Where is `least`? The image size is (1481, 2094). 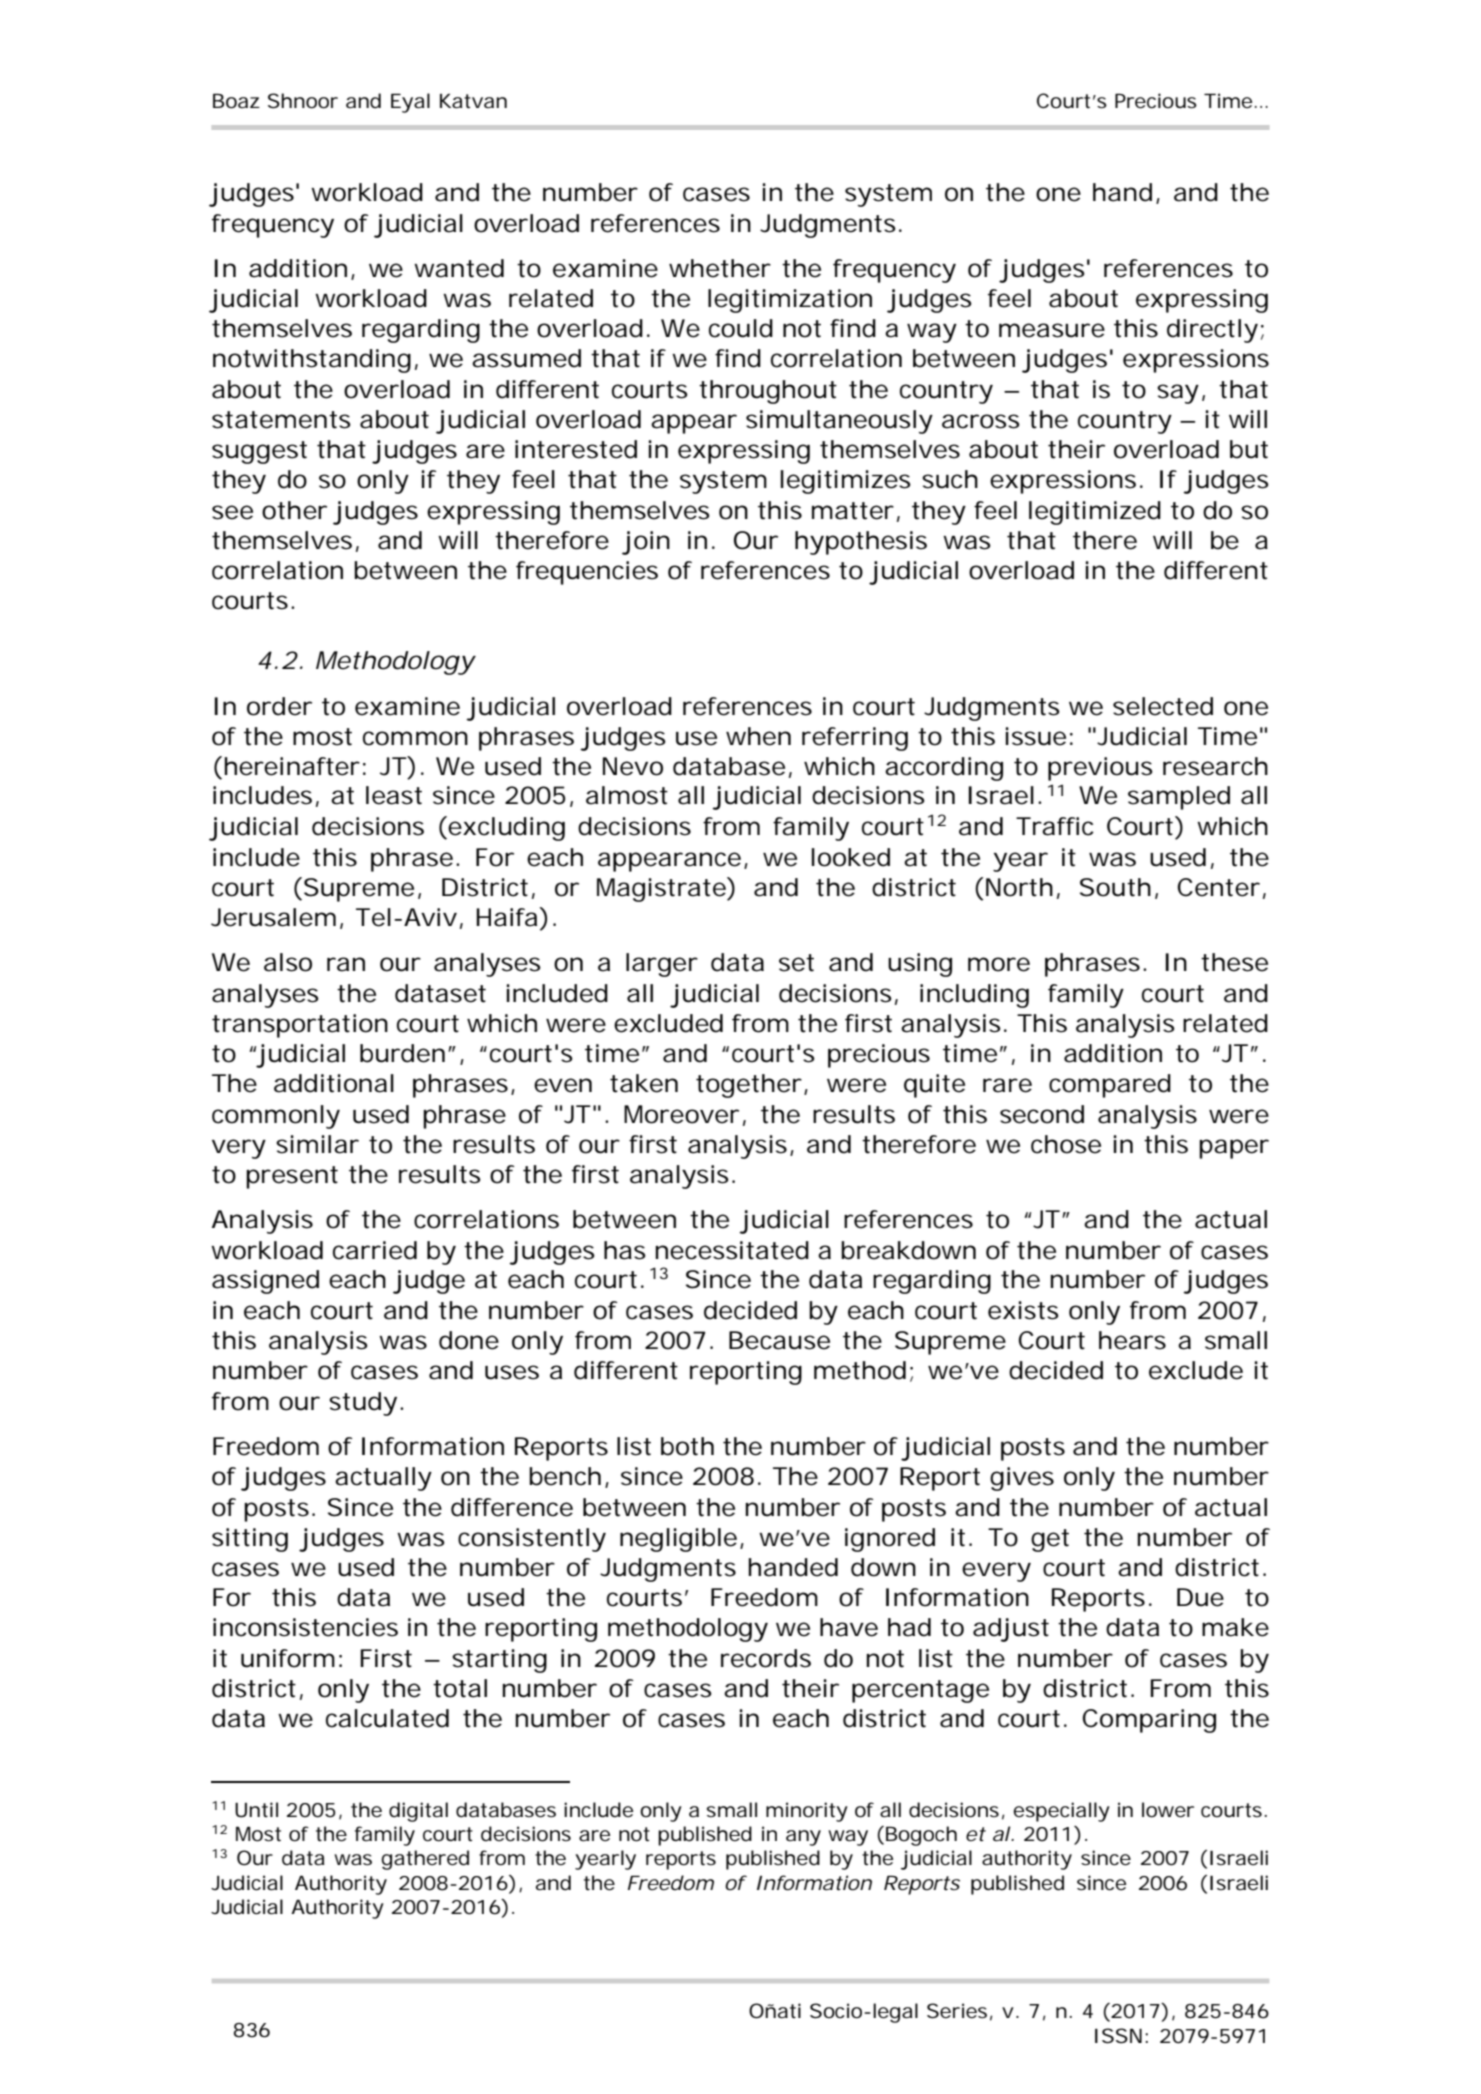
least is located at coordinates (394, 795).
